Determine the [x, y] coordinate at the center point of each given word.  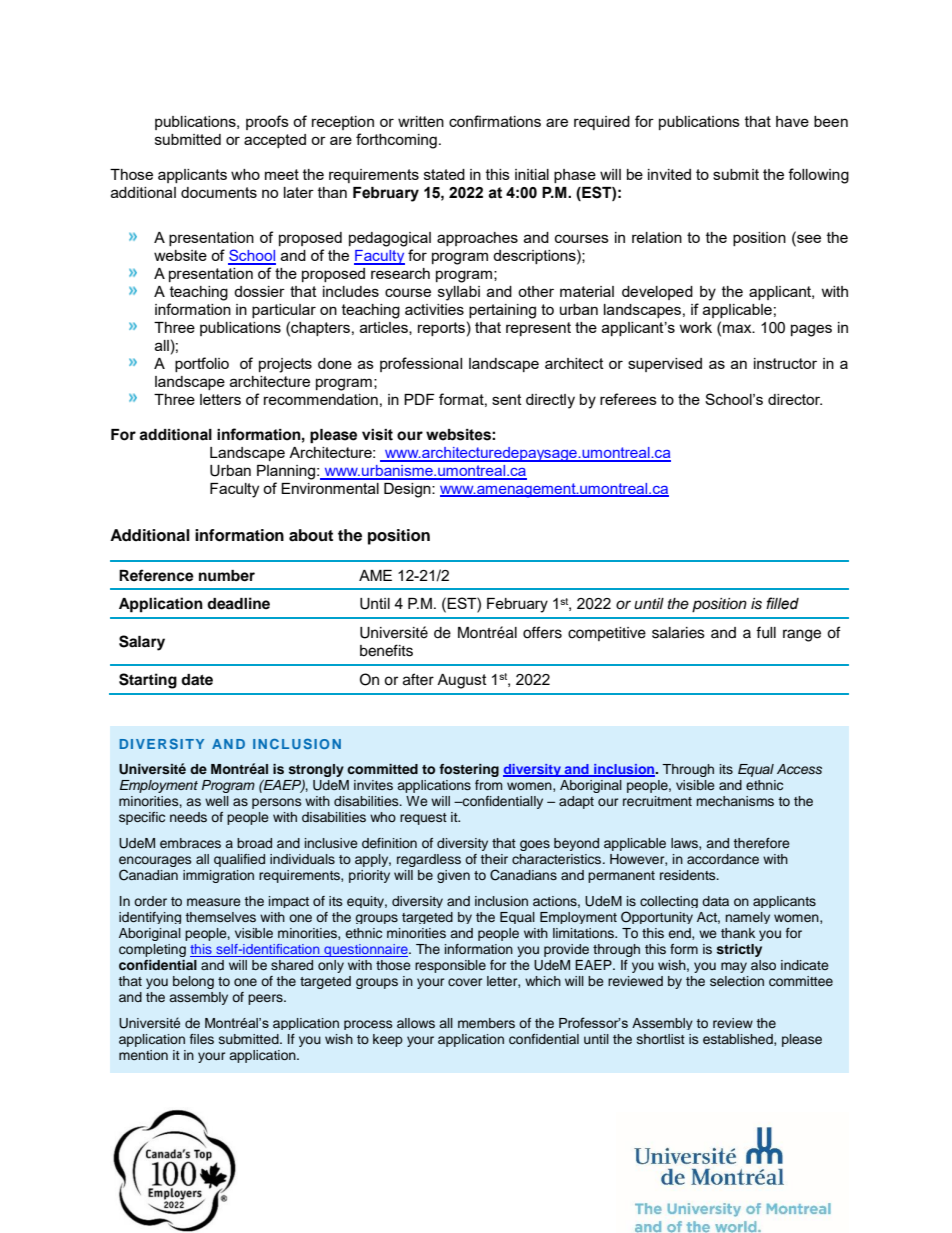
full [766, 632]
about [311, 535]
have [792, 121]
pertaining [502, 311]
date [197, 679]
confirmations [495, 121]
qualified [239, 860]
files [202, 1039]
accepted [275, 141]
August [462, 681]
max [738, 328]
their [494, 859]
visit [377, 435]
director [795, 399]
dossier [259, 291]
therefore [761, 843]
